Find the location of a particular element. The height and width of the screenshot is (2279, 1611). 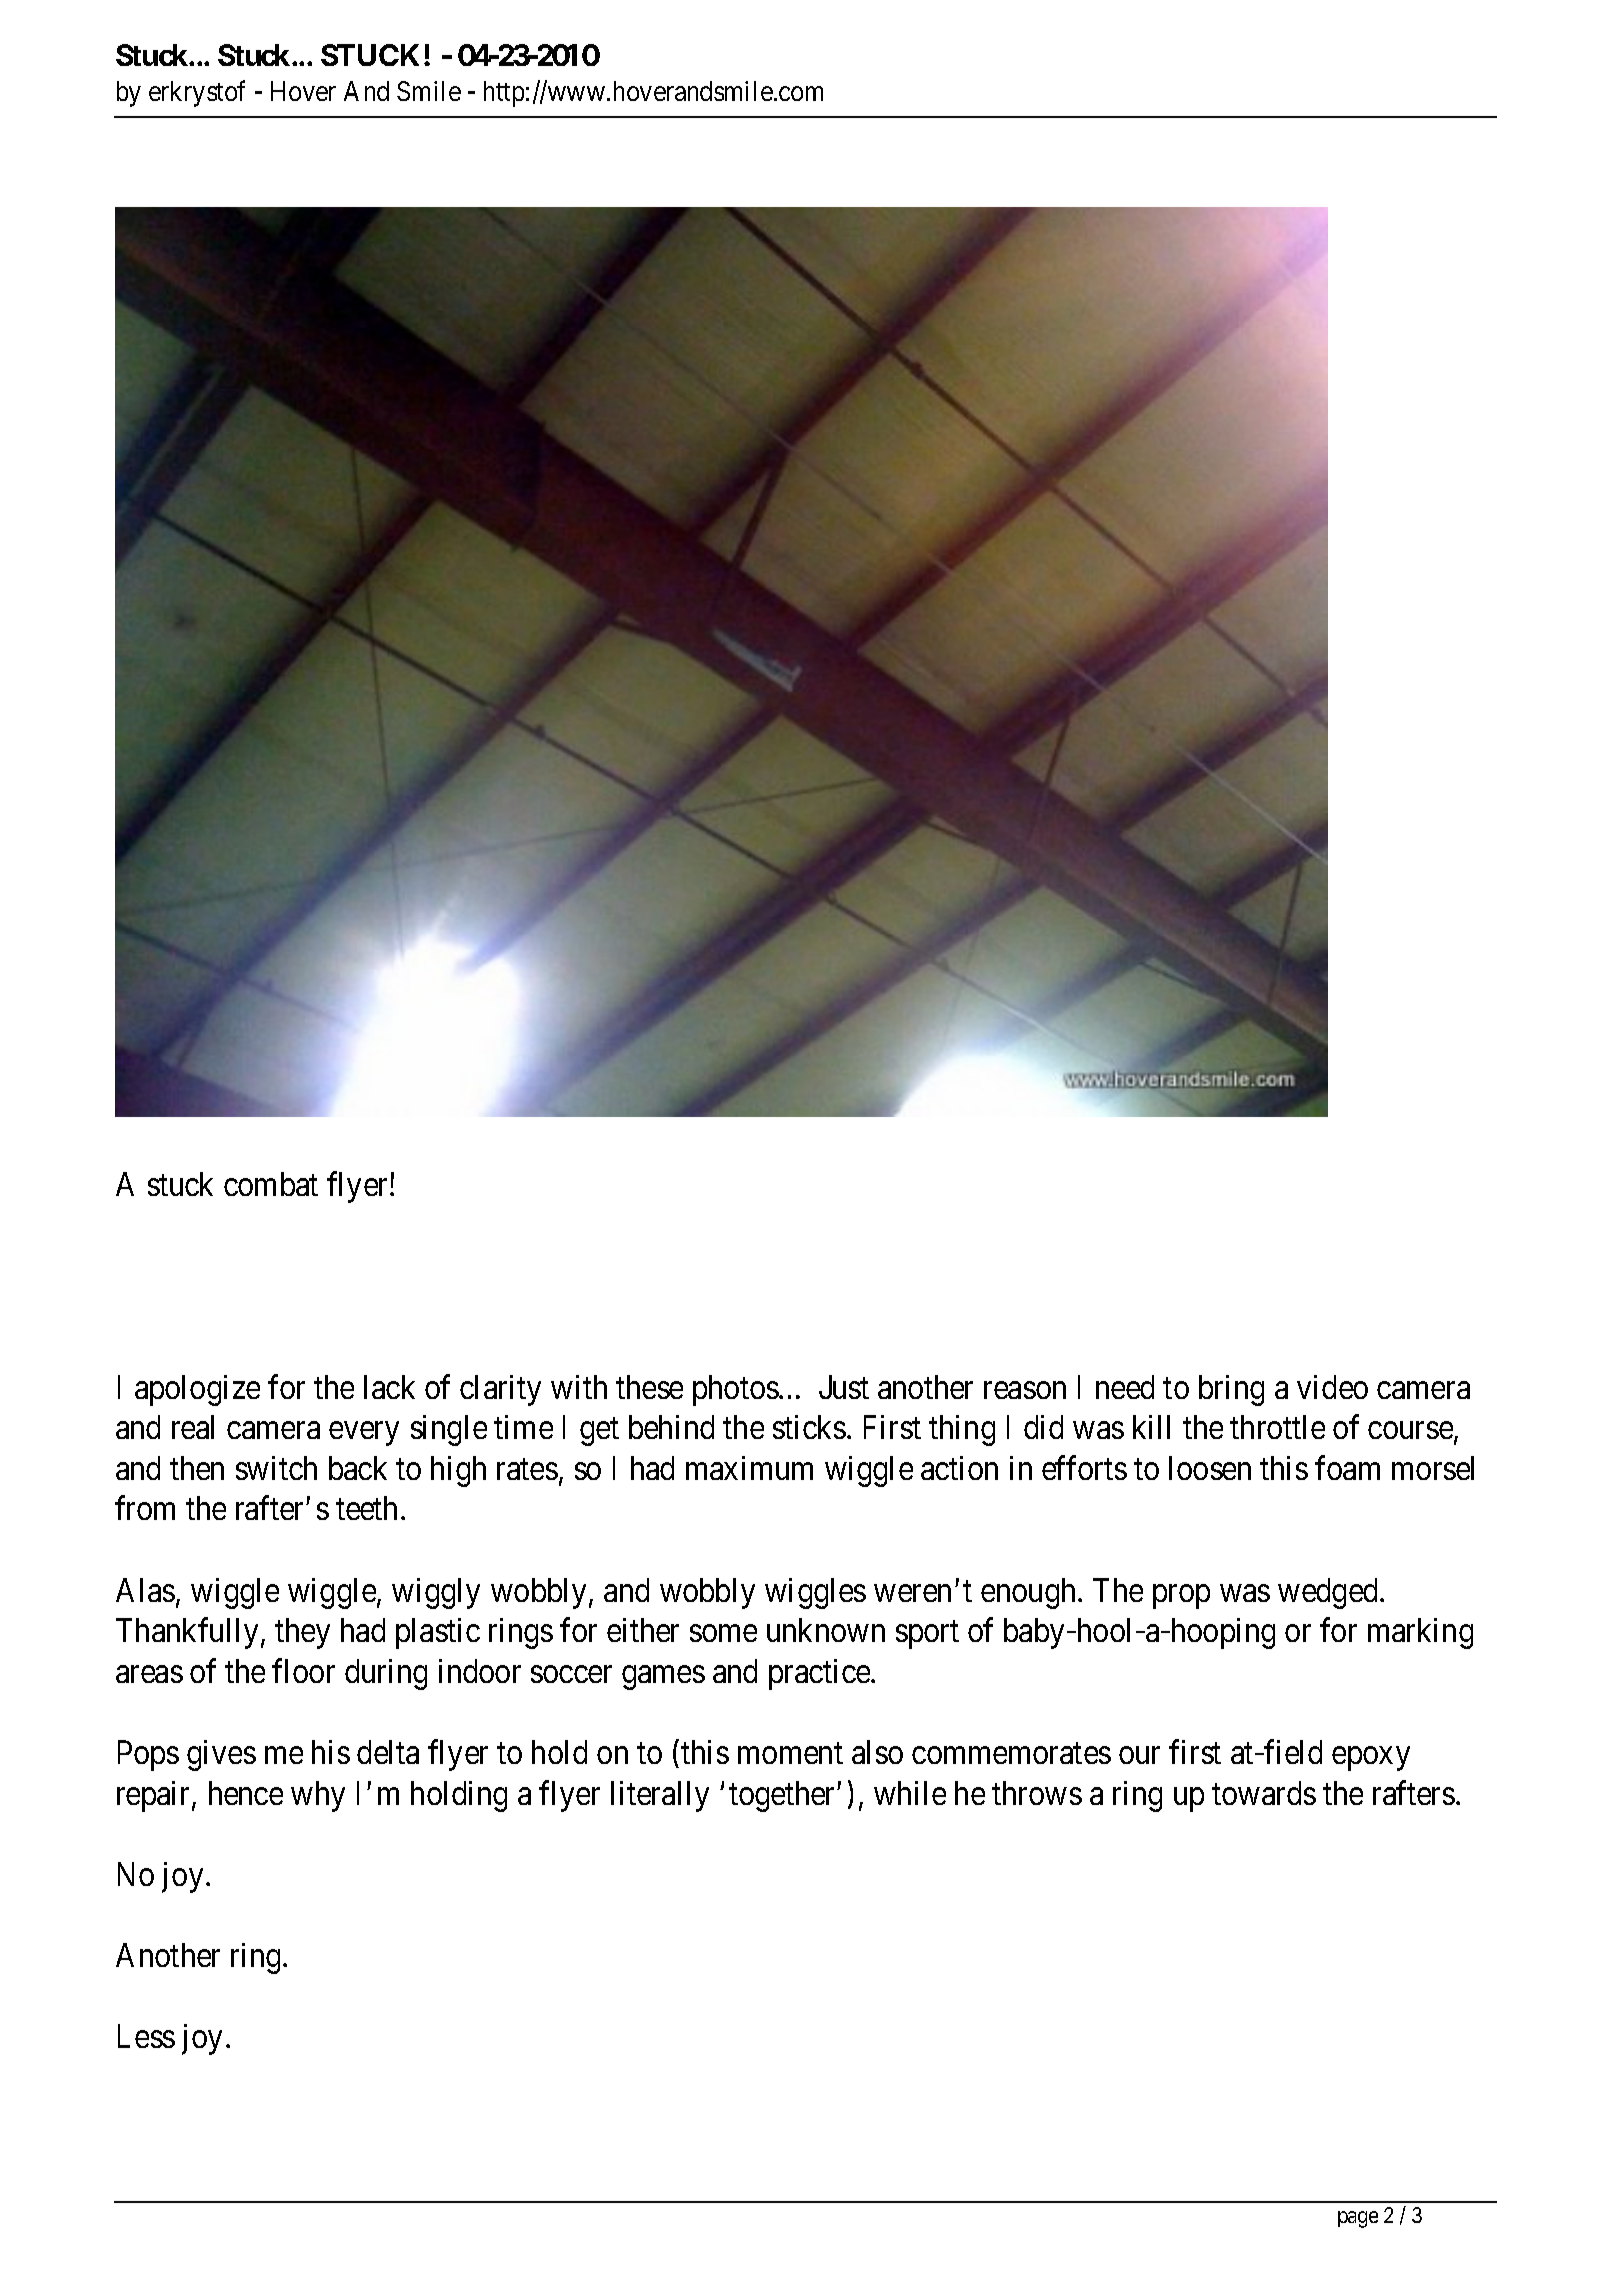

combat is located at coordinates (271, 1184).
